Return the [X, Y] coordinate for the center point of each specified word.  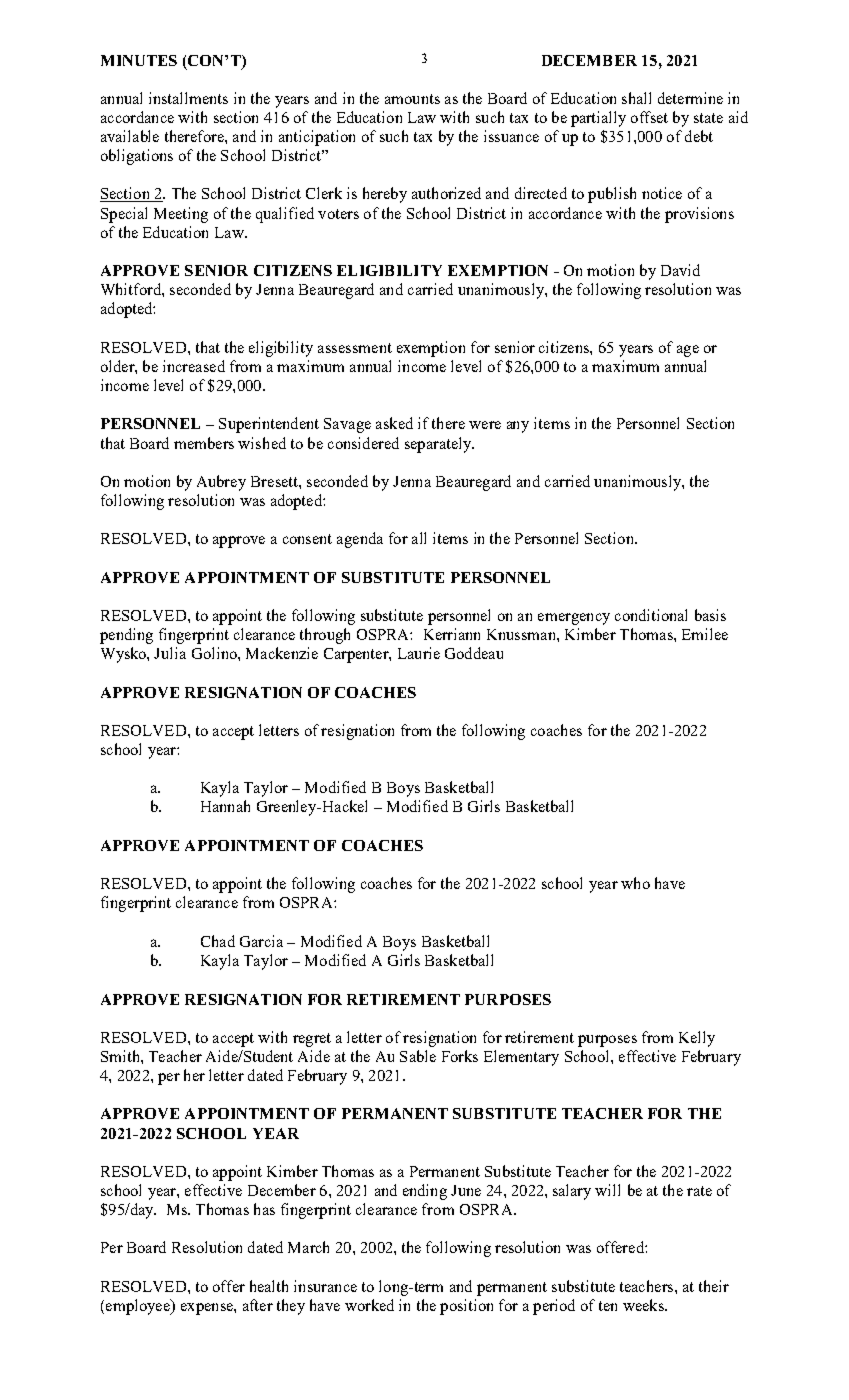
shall [636, 98]
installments [188, 98]
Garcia [261, 941]
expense [208, 1309]
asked [394, 423]
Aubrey [221, 483]
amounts [412, 99]
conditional [651, 615]
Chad [218, 941]
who [635, 883]
